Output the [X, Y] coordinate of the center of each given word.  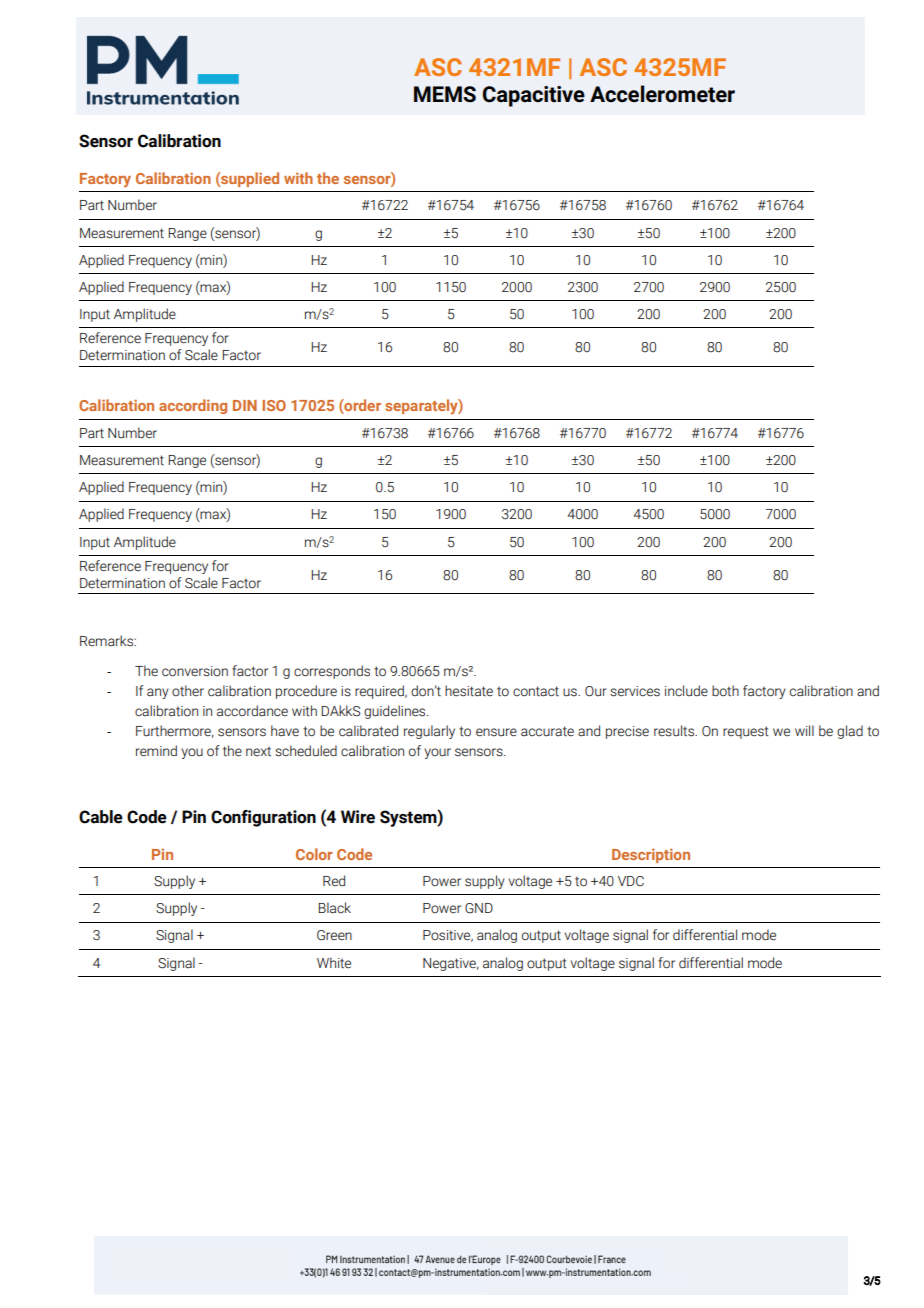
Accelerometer [662, 94]
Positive [448, 936]
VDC [631, 881]
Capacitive [534, 96]
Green [334, 935]
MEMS [445, 94]
